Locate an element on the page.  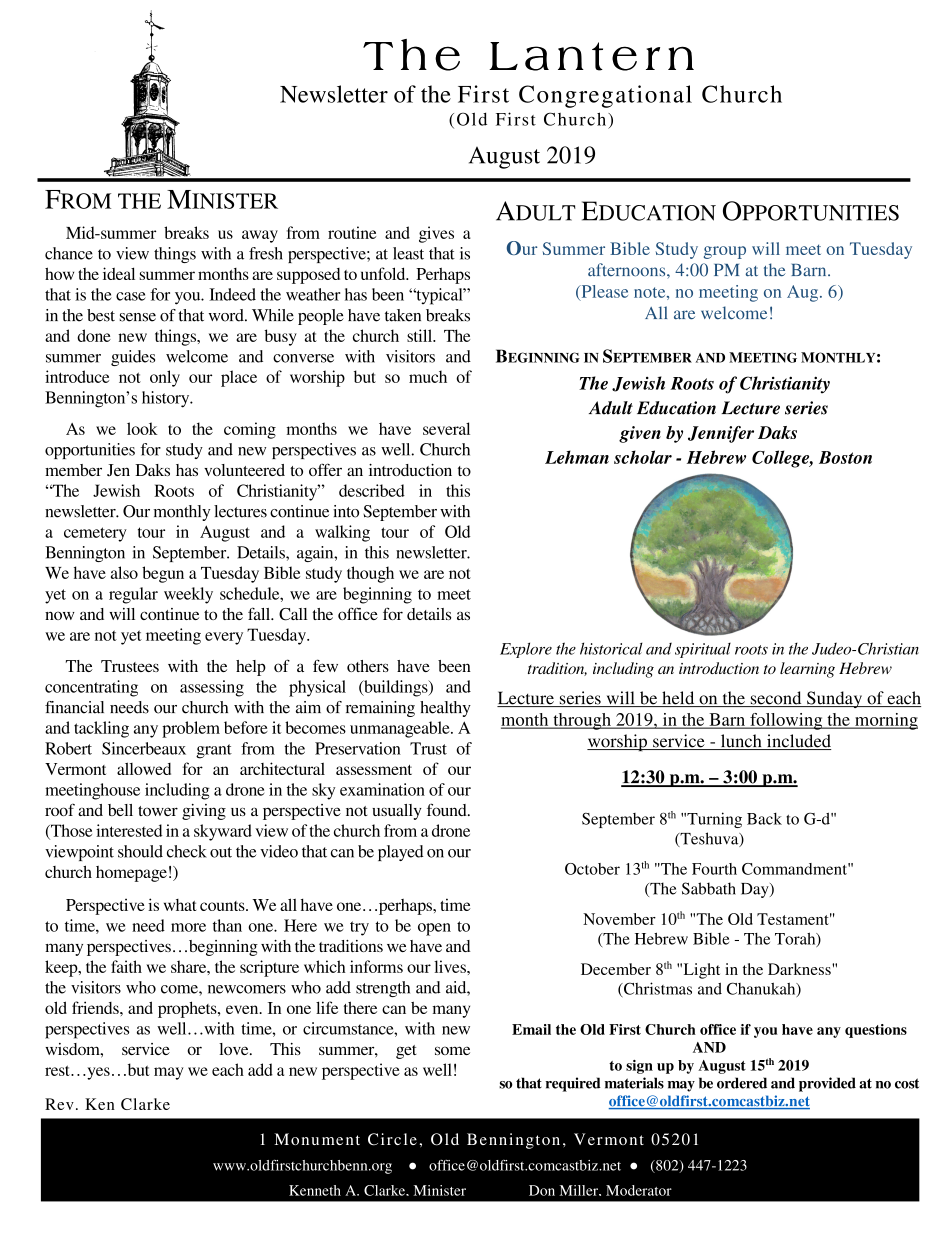
Congregational is located at coordinates (605, 96).
